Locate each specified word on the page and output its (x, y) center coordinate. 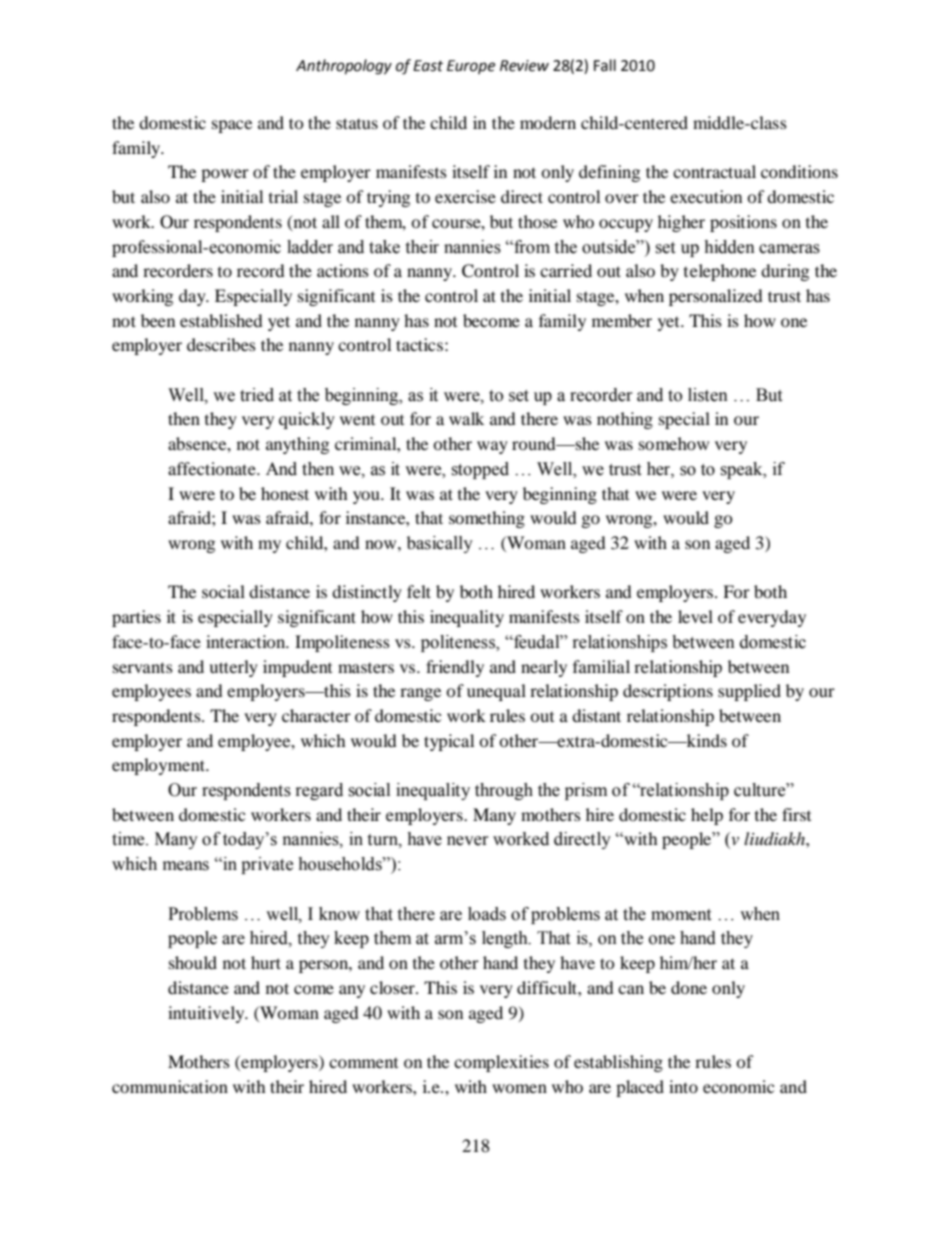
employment (159, 766)
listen (708, 395)
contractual (714, 171)
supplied (749, 692)
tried (257, 395)
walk (466, 418)
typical (449, 742)
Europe (471, 67)
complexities (501, 1063)
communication (170, 1086)
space (232, 126)
